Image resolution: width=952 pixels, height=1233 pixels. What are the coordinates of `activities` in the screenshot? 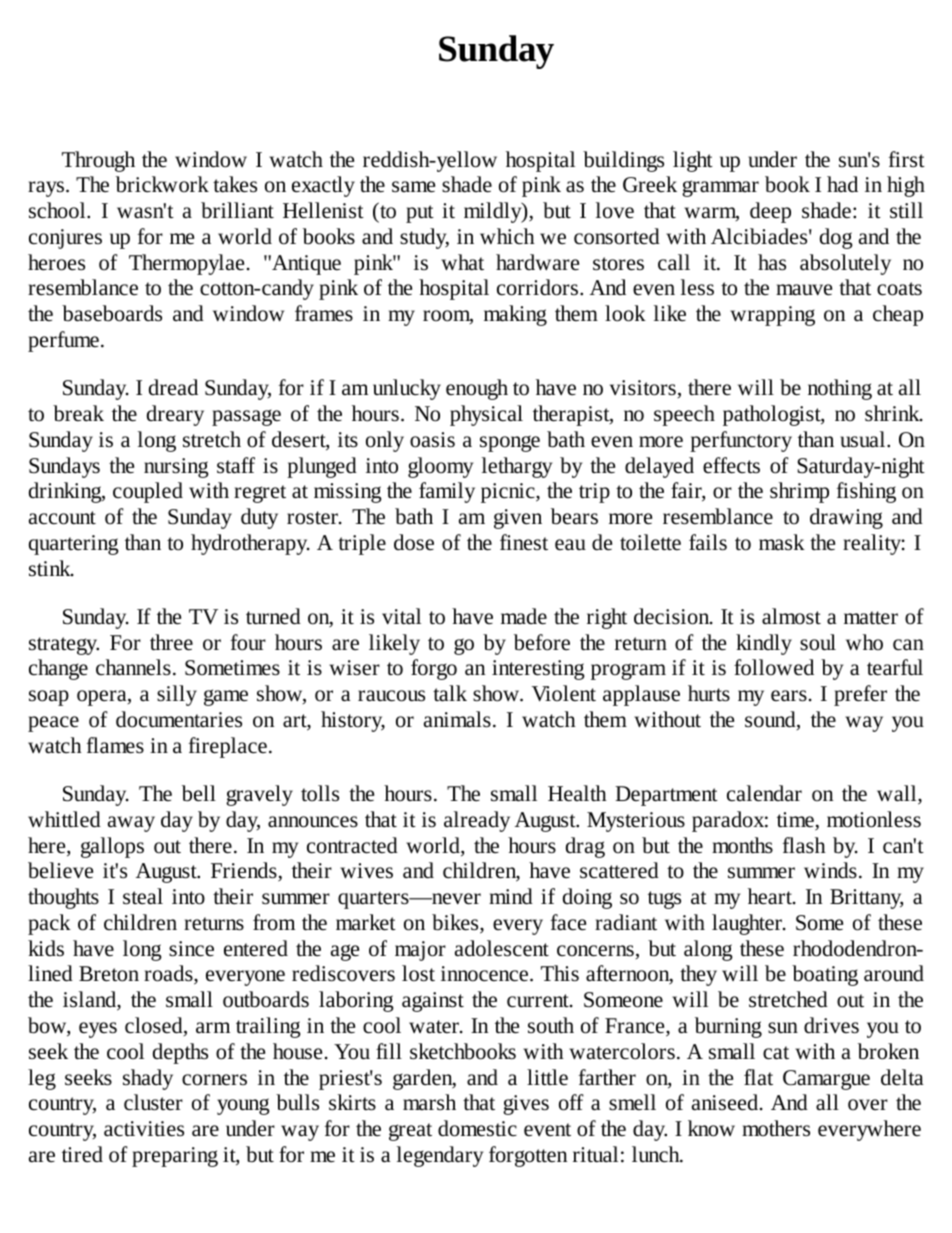 It's located at (144, 1129).
